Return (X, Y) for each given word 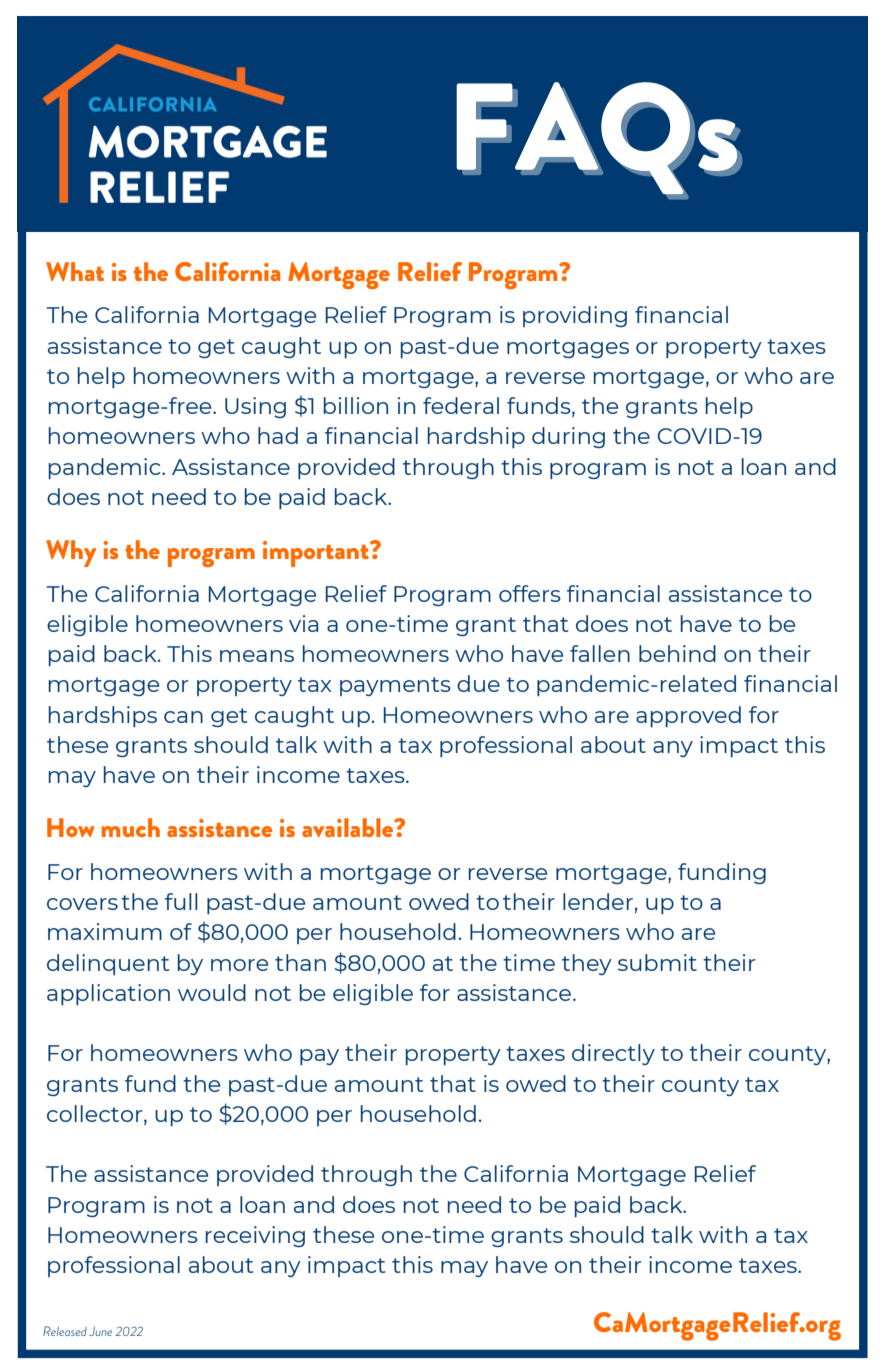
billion (356, 405)
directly (613, 1054)
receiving (255, 1236)
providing (575, 316)
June (100, 1331)
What (75, 271)
